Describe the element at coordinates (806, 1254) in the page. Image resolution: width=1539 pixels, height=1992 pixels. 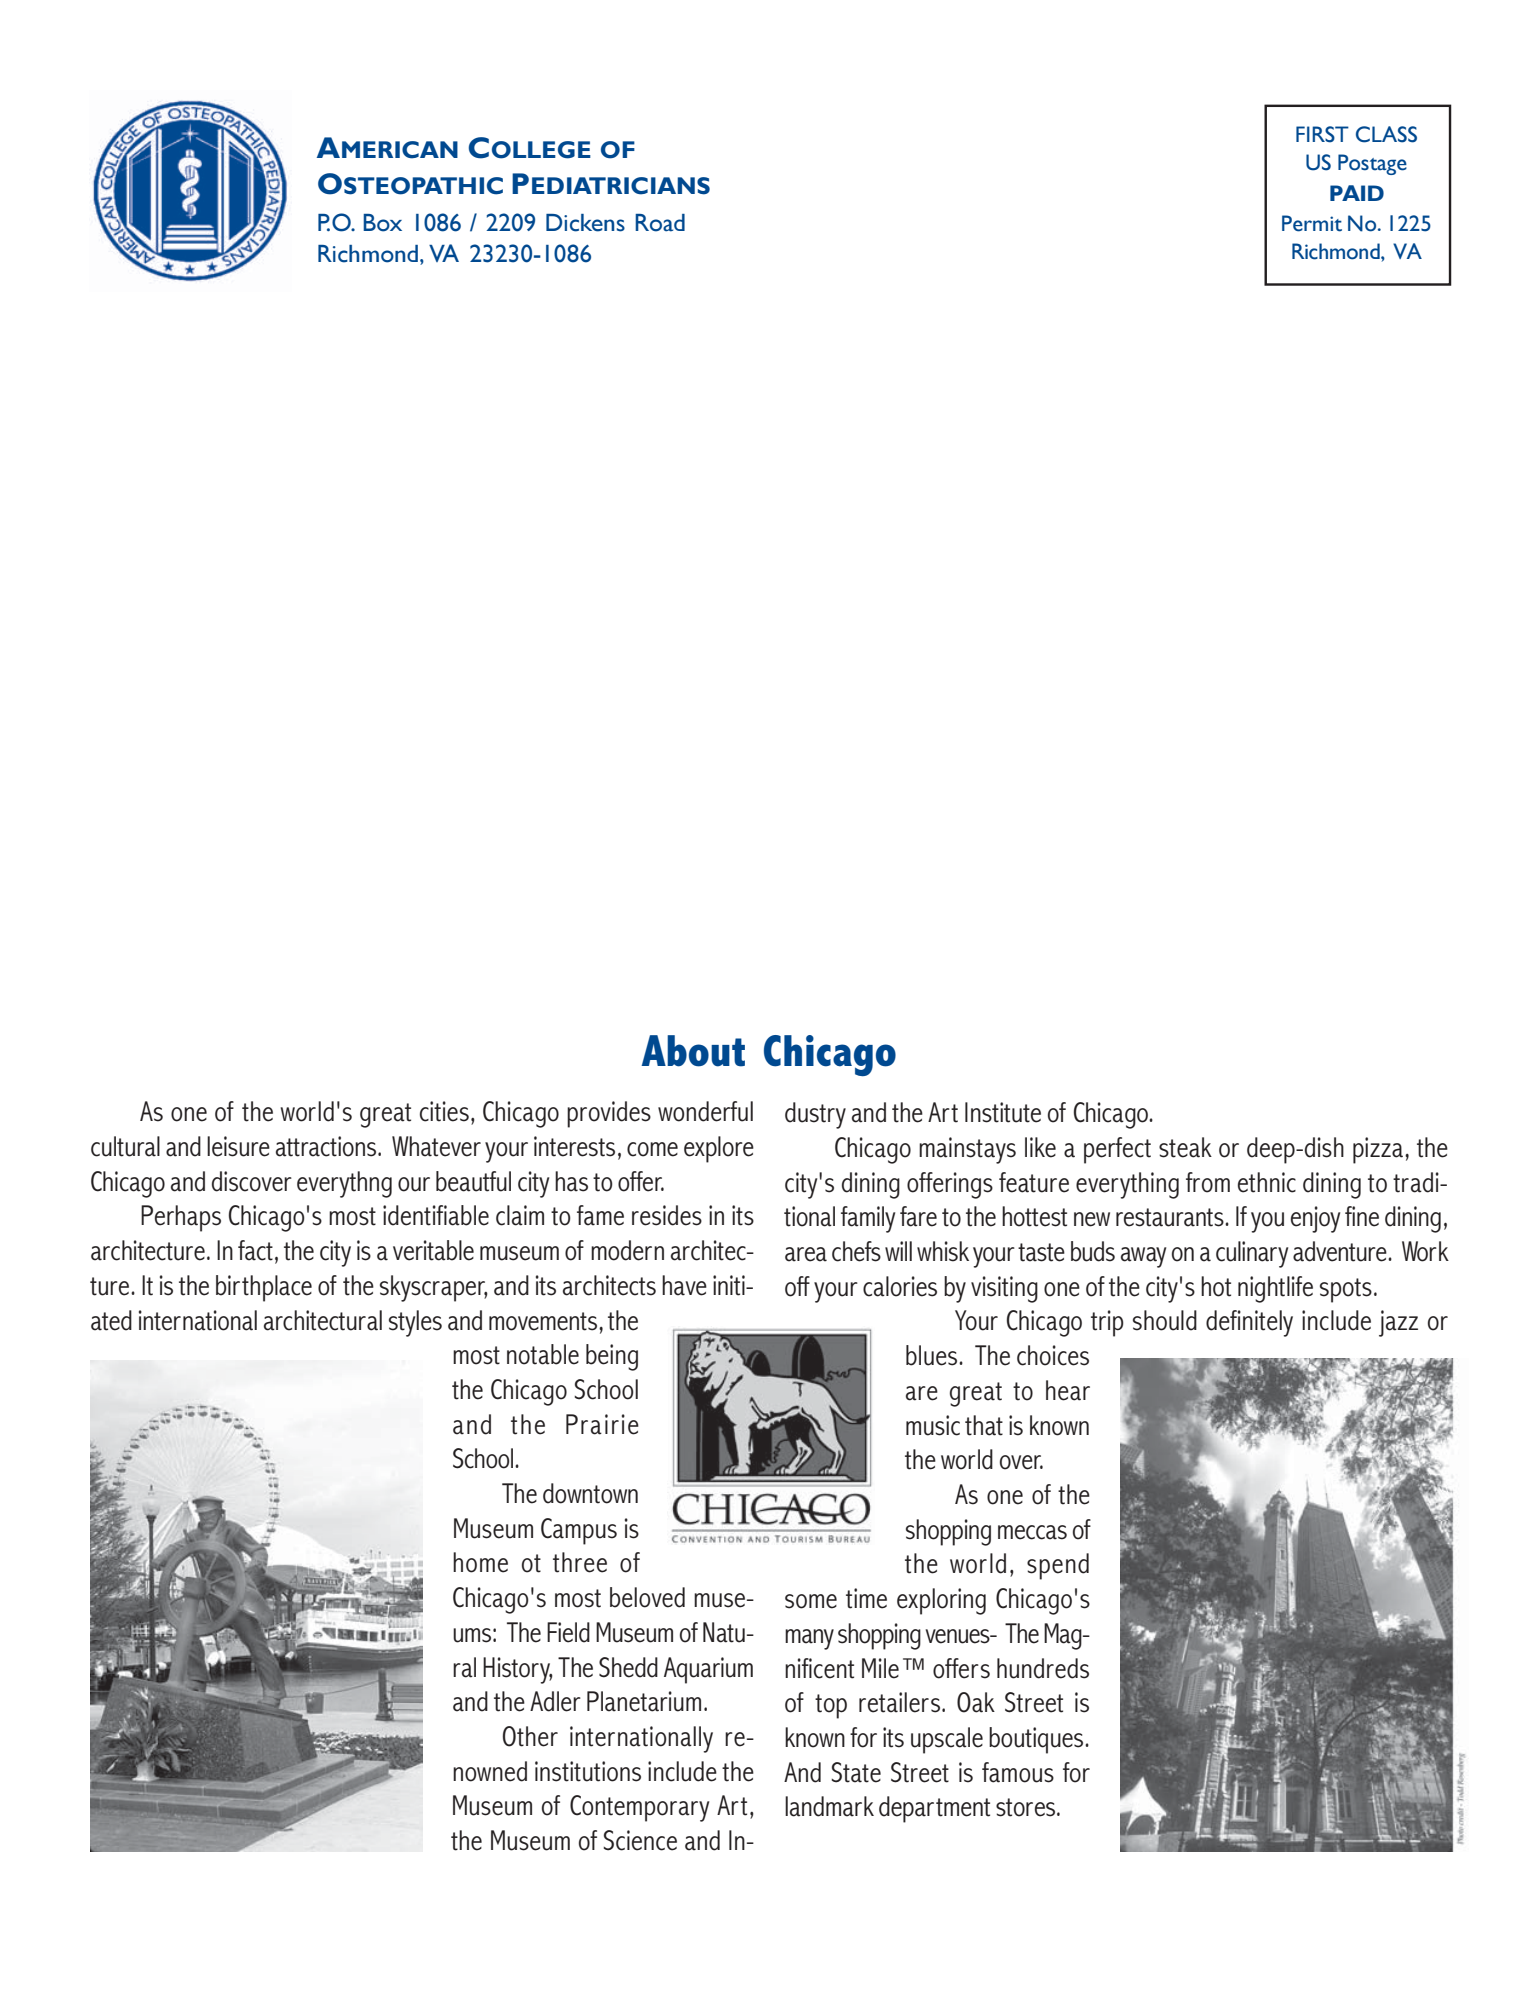
I see `area` at that location.
